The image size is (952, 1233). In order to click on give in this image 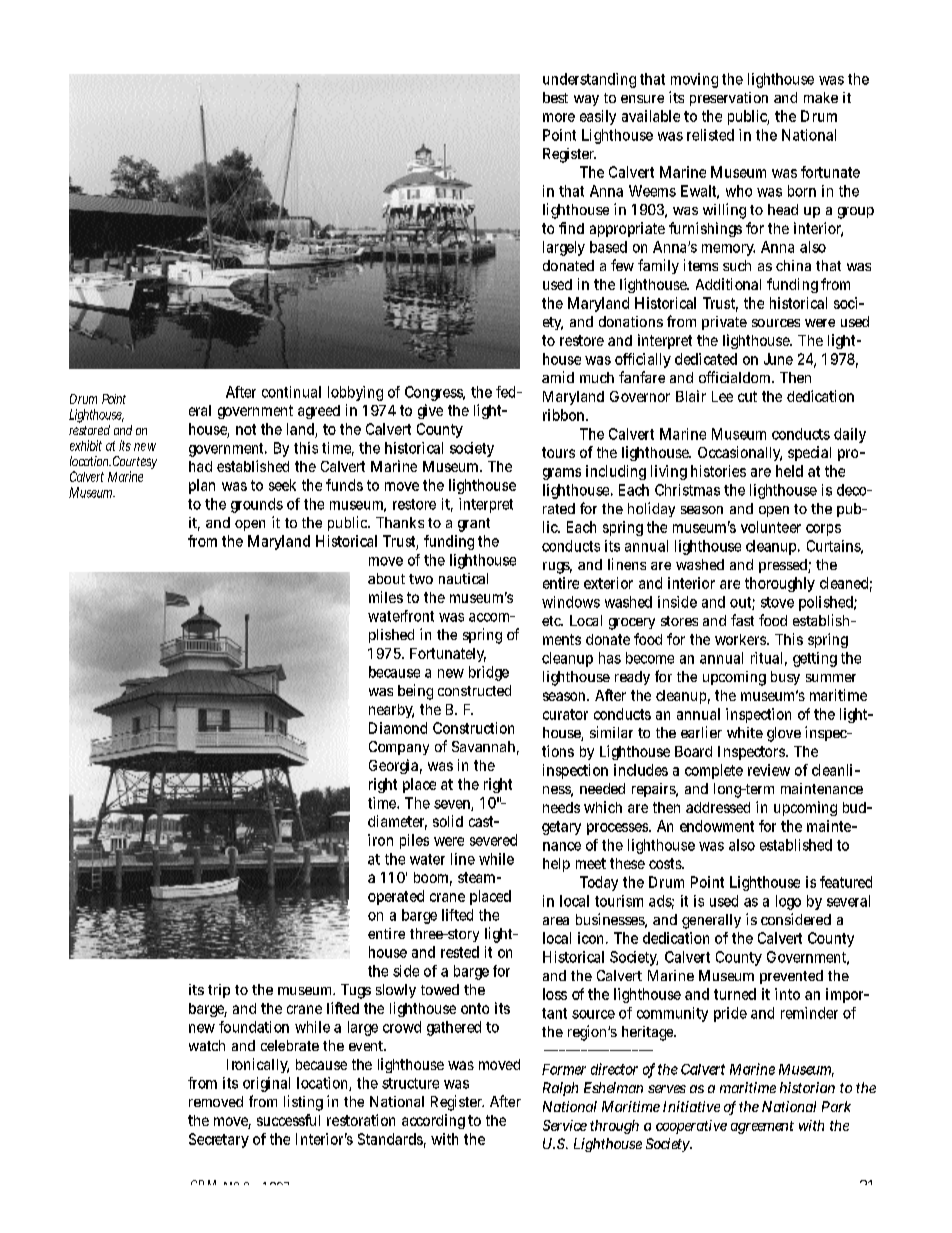, I will do `click(430, 411)`.
